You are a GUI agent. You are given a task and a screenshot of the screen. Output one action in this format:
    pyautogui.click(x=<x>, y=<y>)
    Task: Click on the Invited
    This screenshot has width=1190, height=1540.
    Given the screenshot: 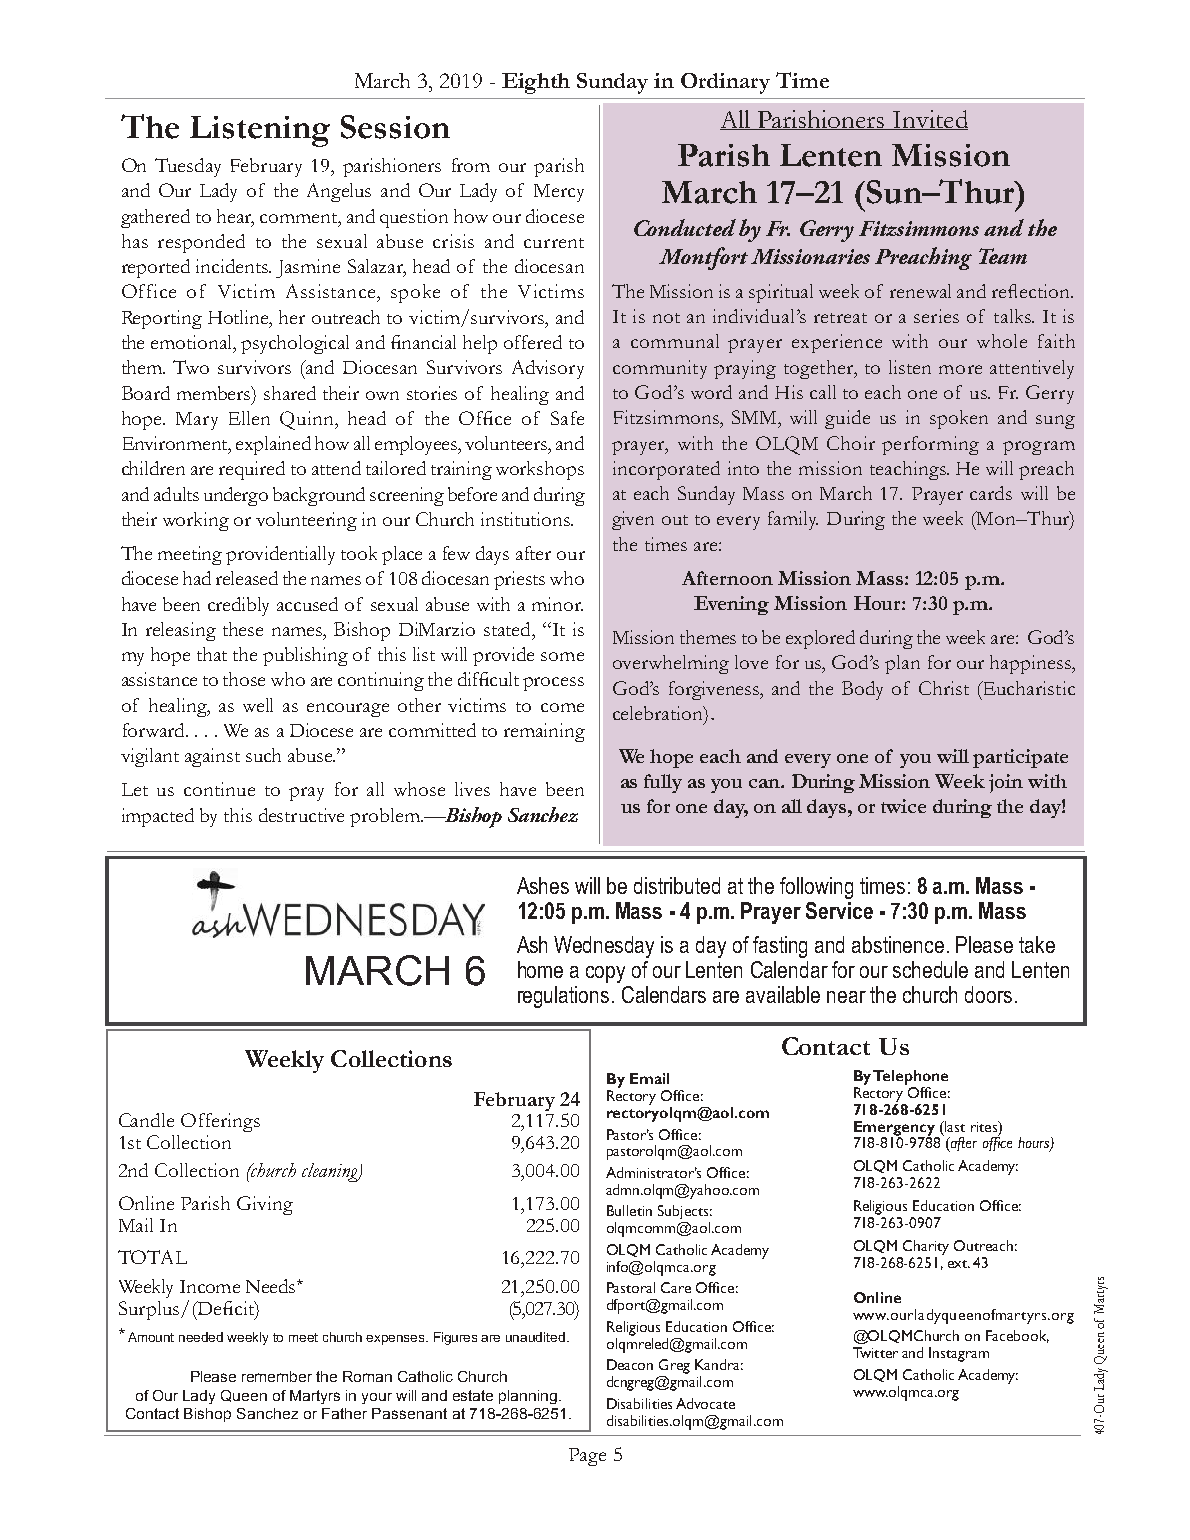 What is the action you would take?
    pyautogui.click(x=929, y=120)
